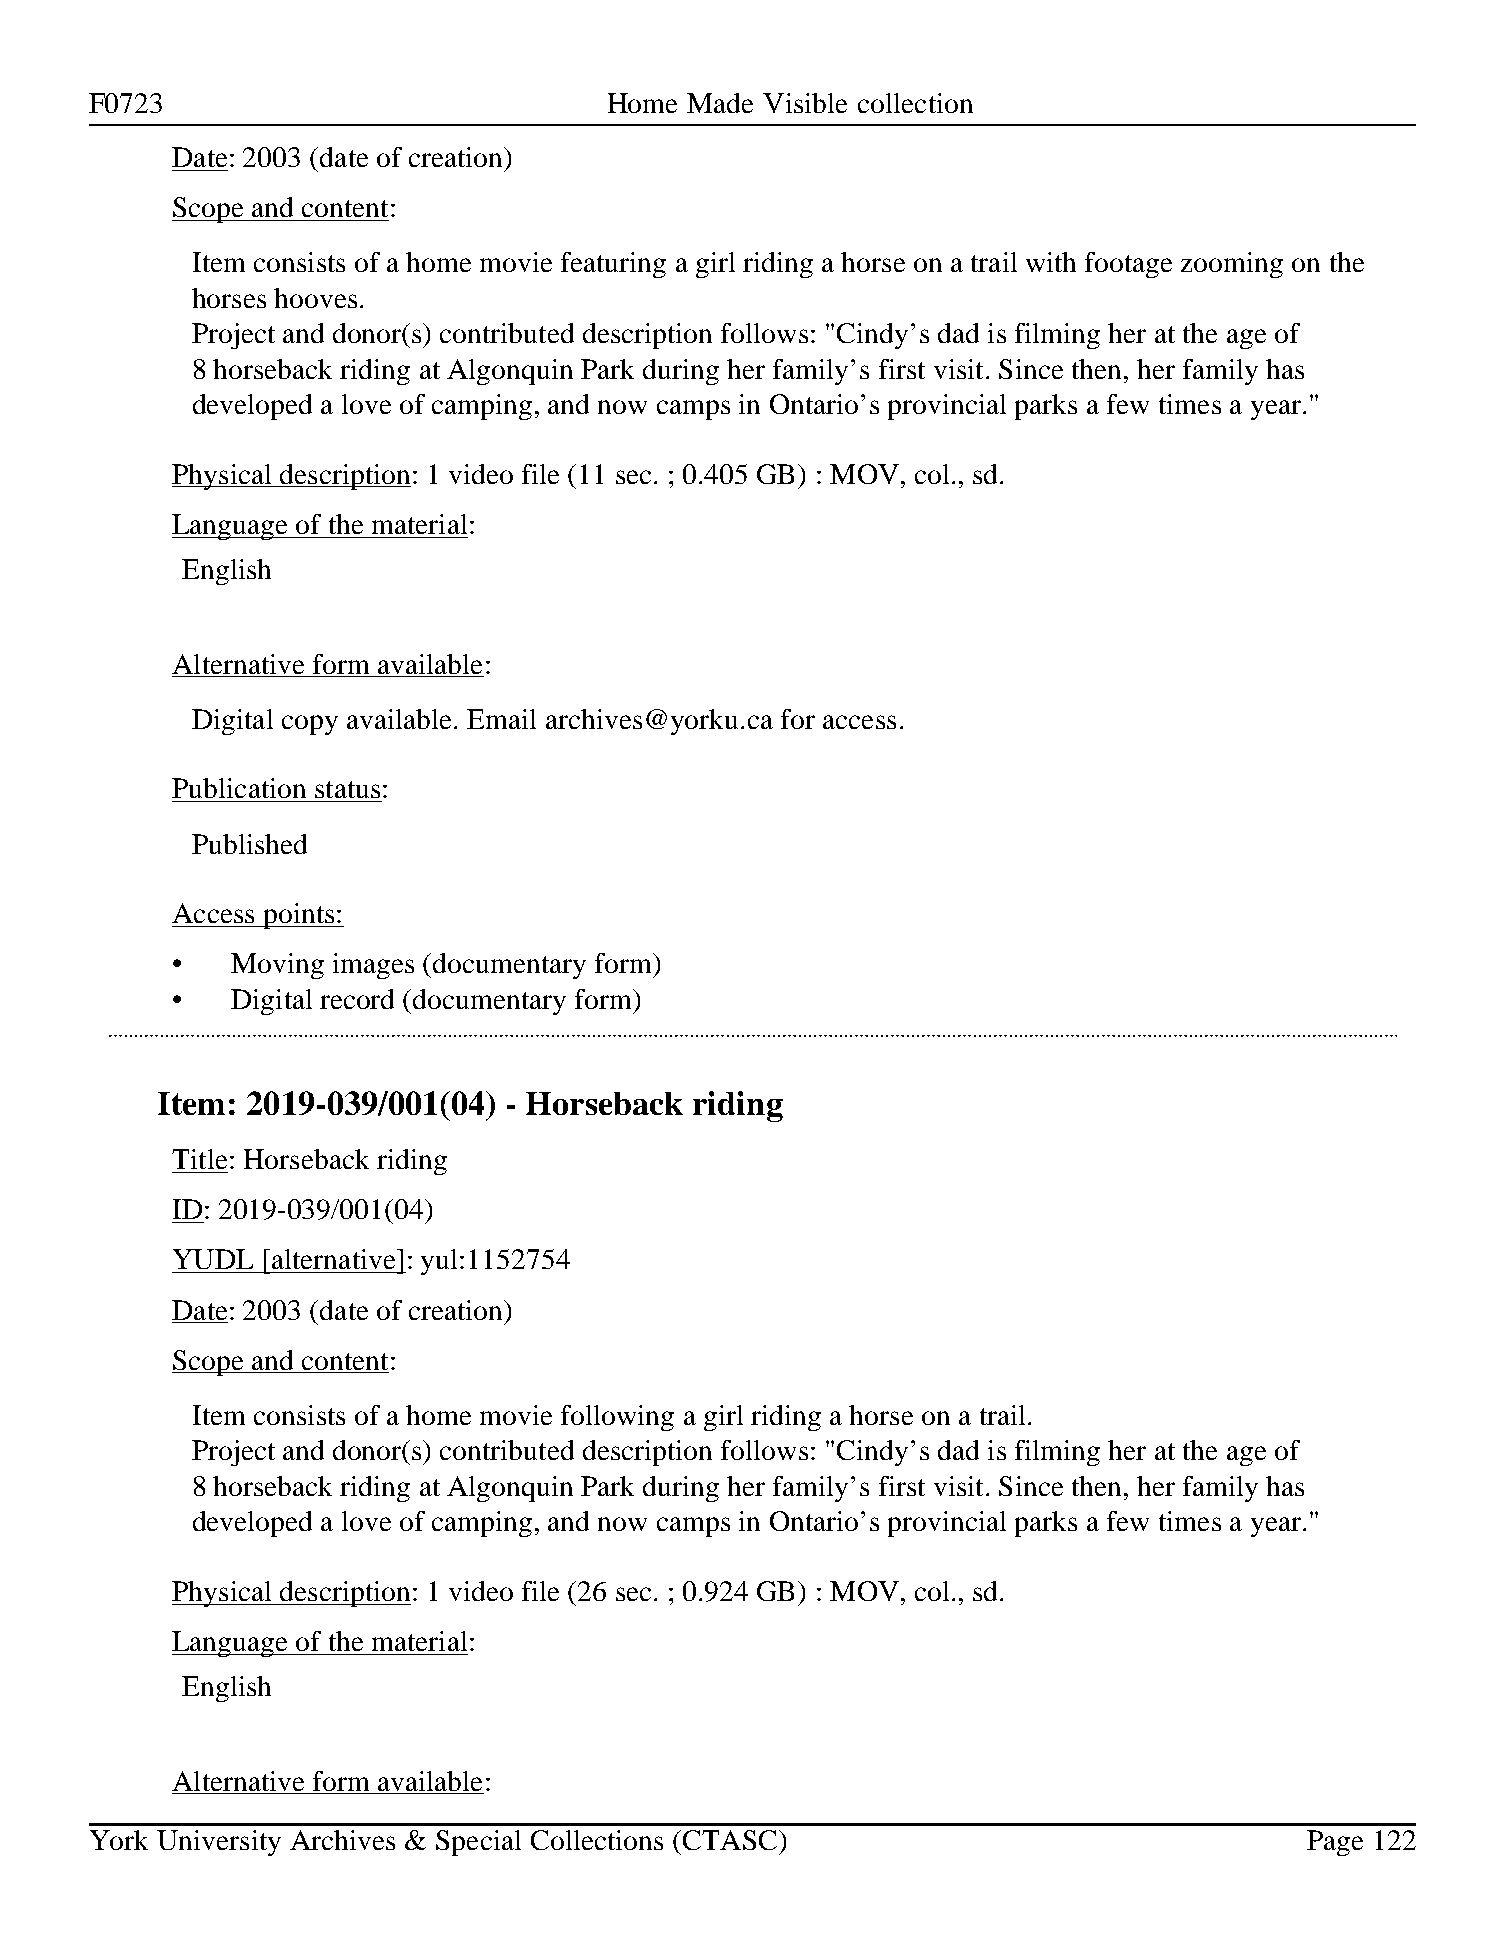 The width and height of the document is (1505, 1947). I want to click on Email, so click(501, 719).
